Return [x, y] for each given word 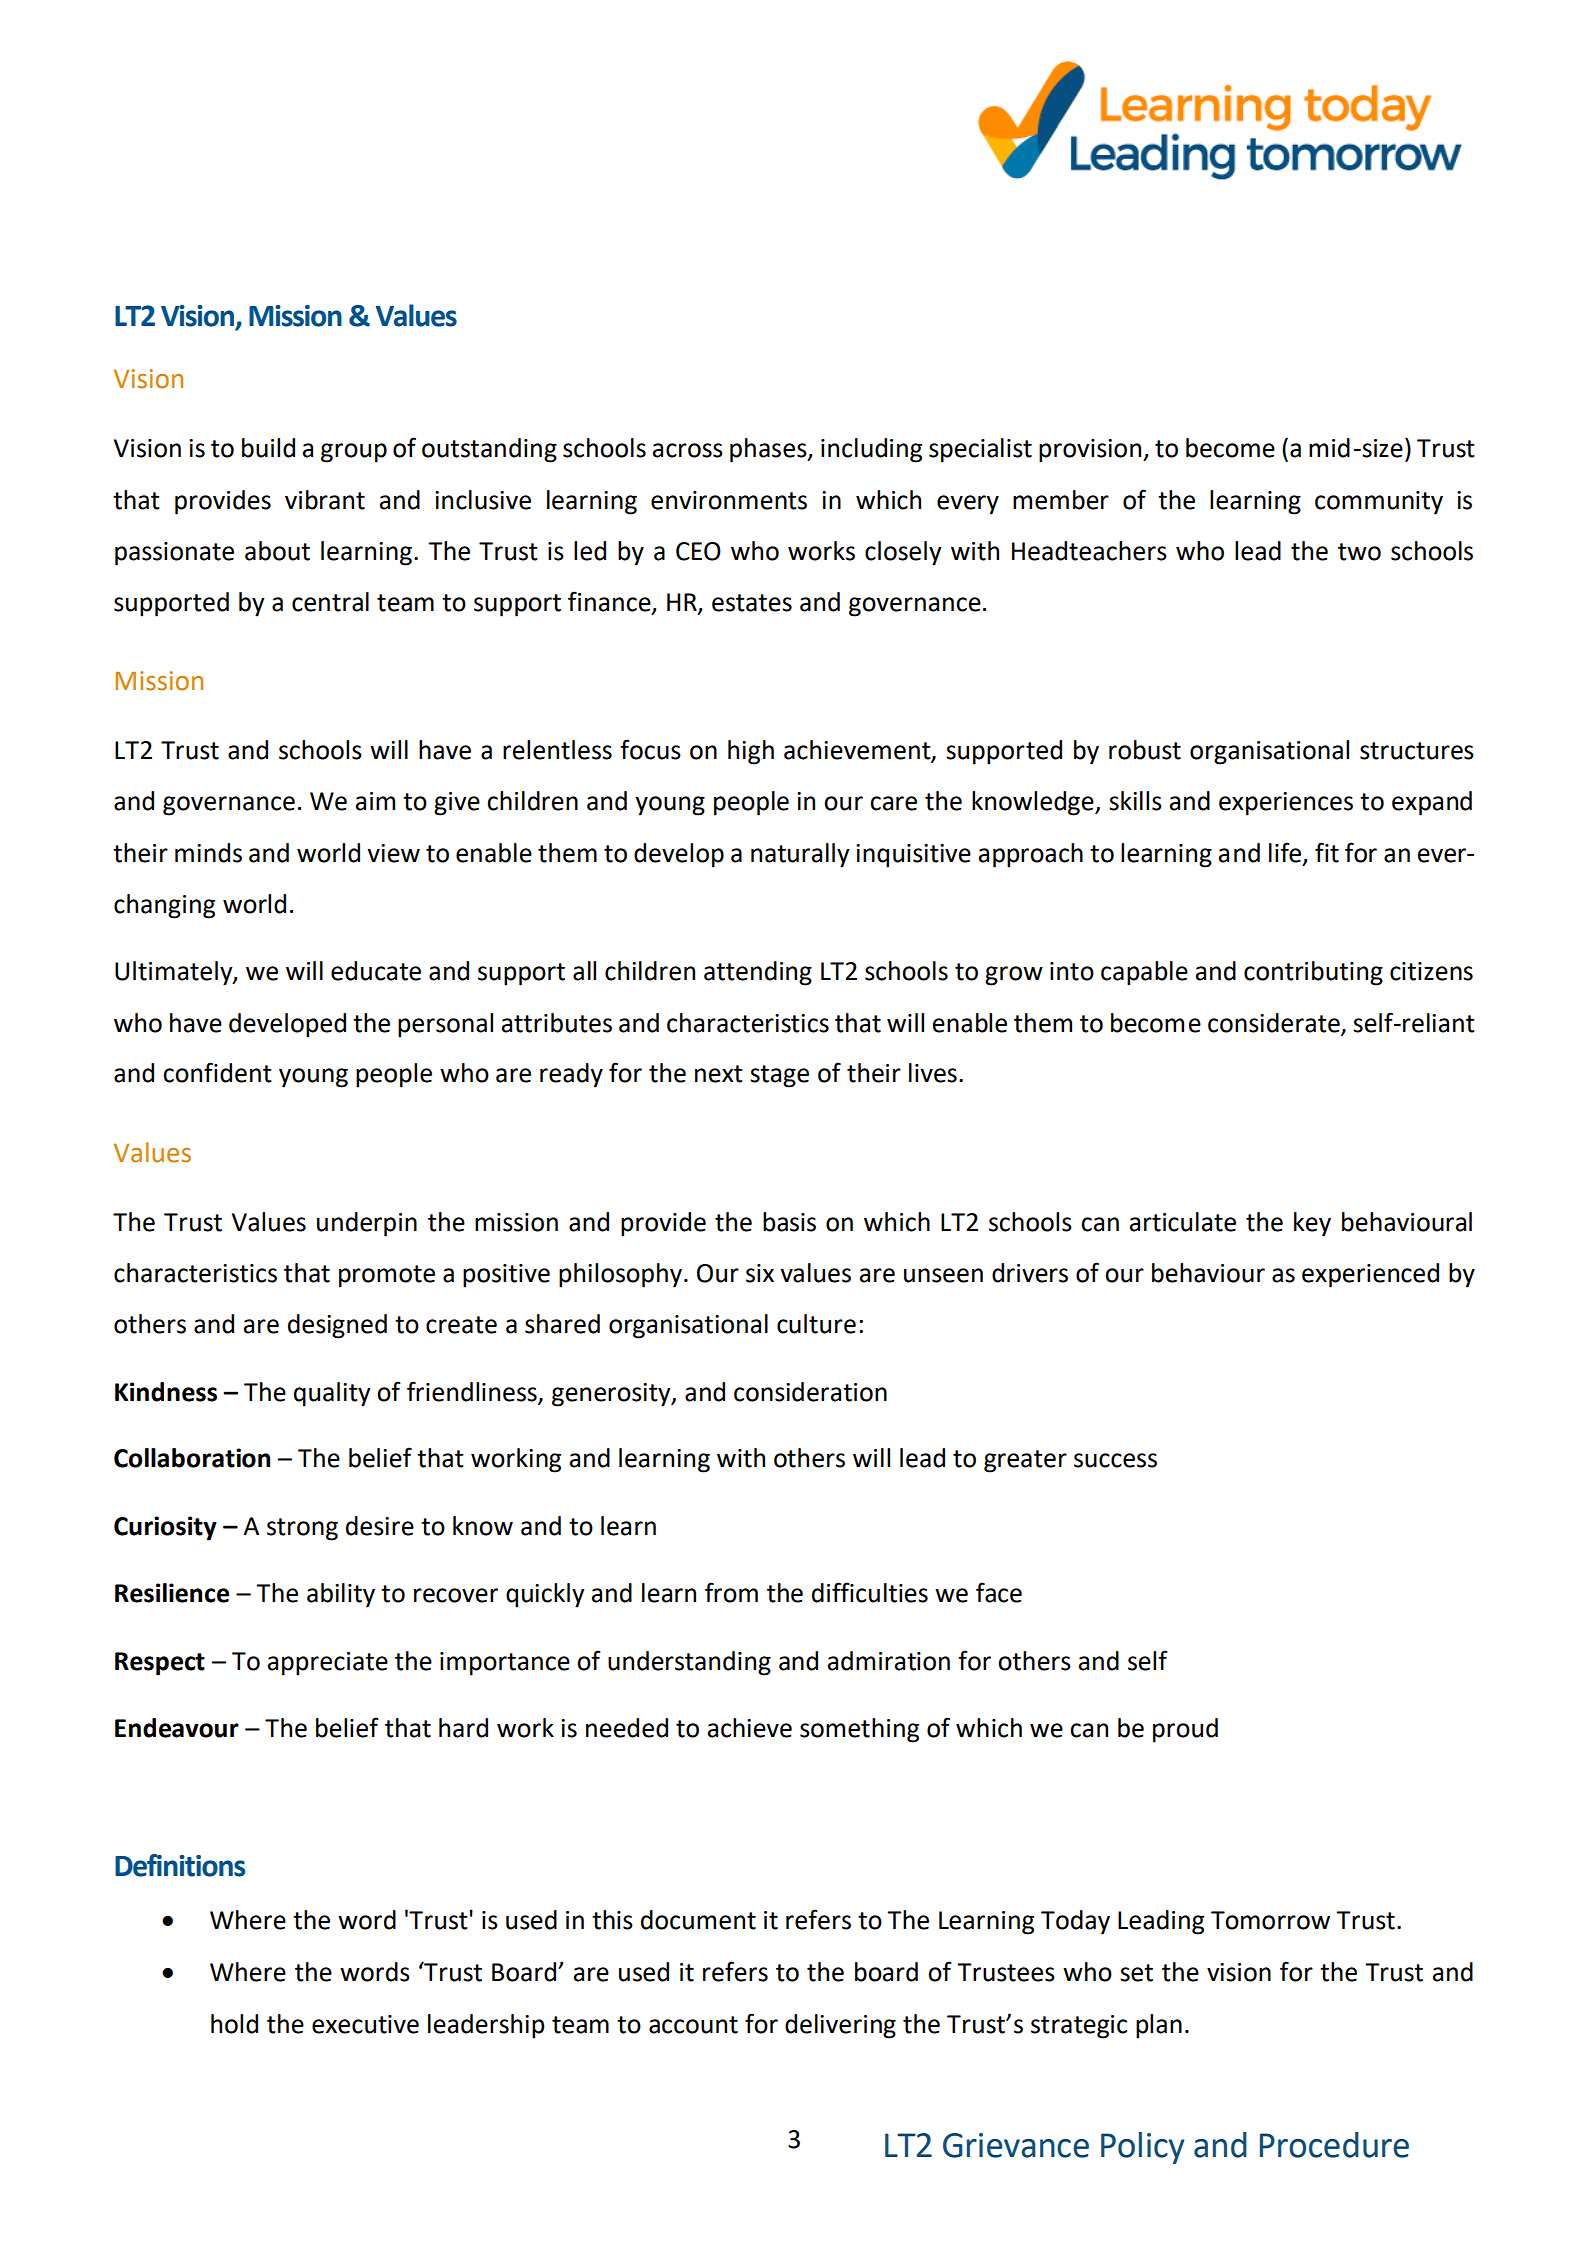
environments [729, 500]
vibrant [325, 500]
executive [365, 2024]
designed [337, 1326]
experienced [1370, 1275]
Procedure [1334, 2145]
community [1379, 503]
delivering [840, 2026]
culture [816, 1324]
